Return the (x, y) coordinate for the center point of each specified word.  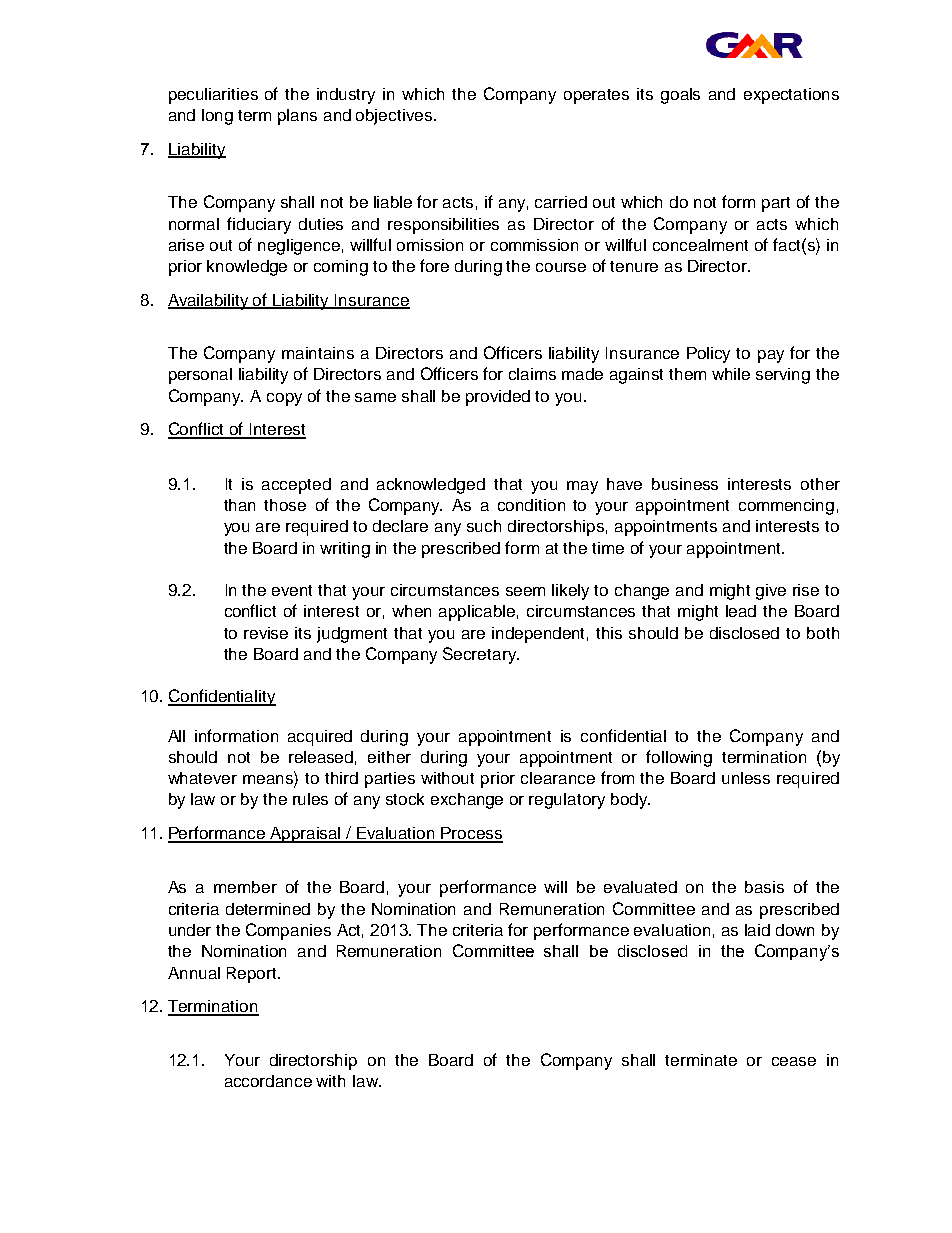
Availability (209, 302)
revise (266, 633)
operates (596, 96)
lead (741, 611)
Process (471, 834)
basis (764, 887)
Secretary (480, 655)
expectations (791, 96)
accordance (268, 1081)
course (561, 267)
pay (771, 356)
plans (297, 117)
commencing (786, 507)
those (285, 505)
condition (531, 505)
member (245, 887)
